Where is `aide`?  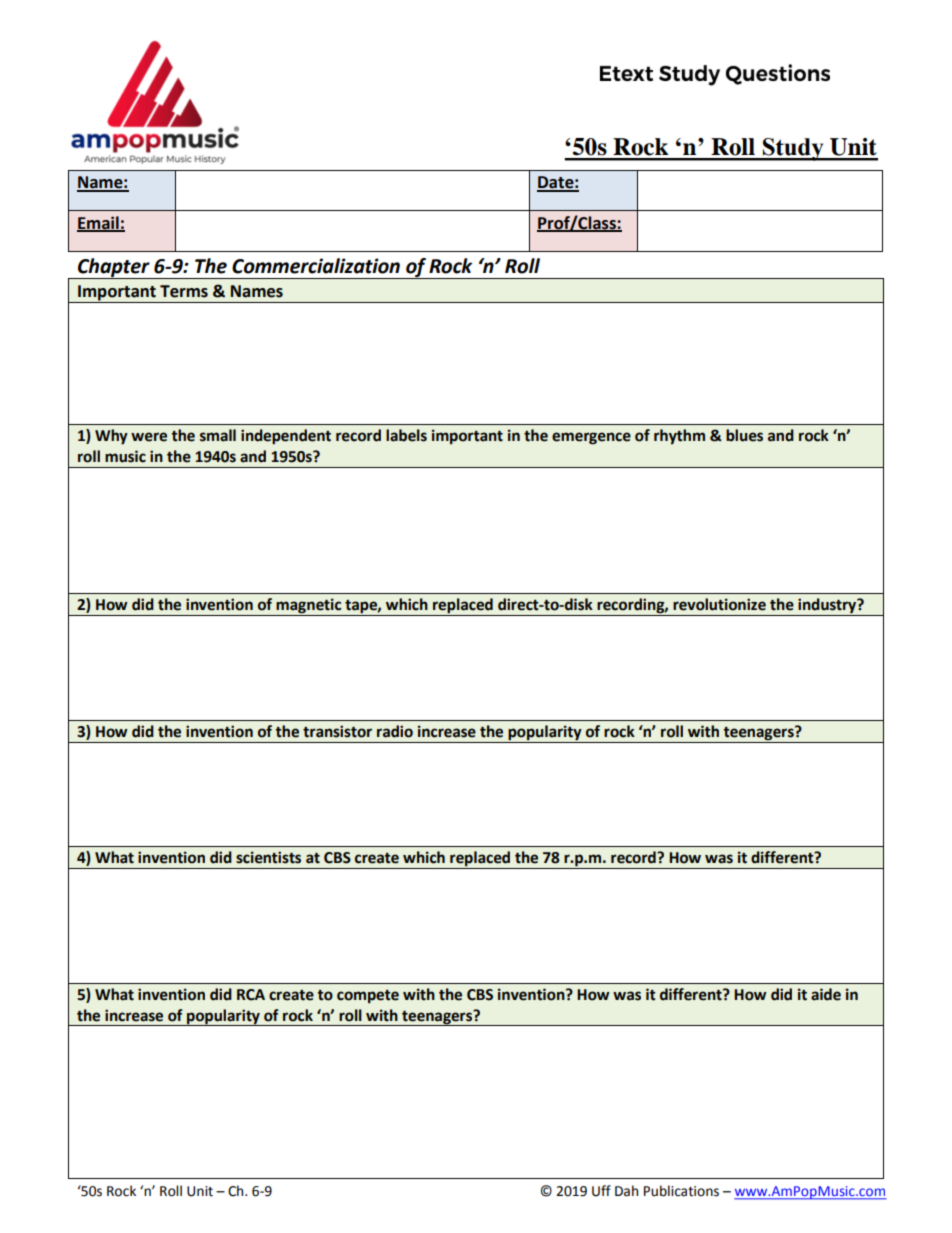 aide is located at coordinates (826, 994).
